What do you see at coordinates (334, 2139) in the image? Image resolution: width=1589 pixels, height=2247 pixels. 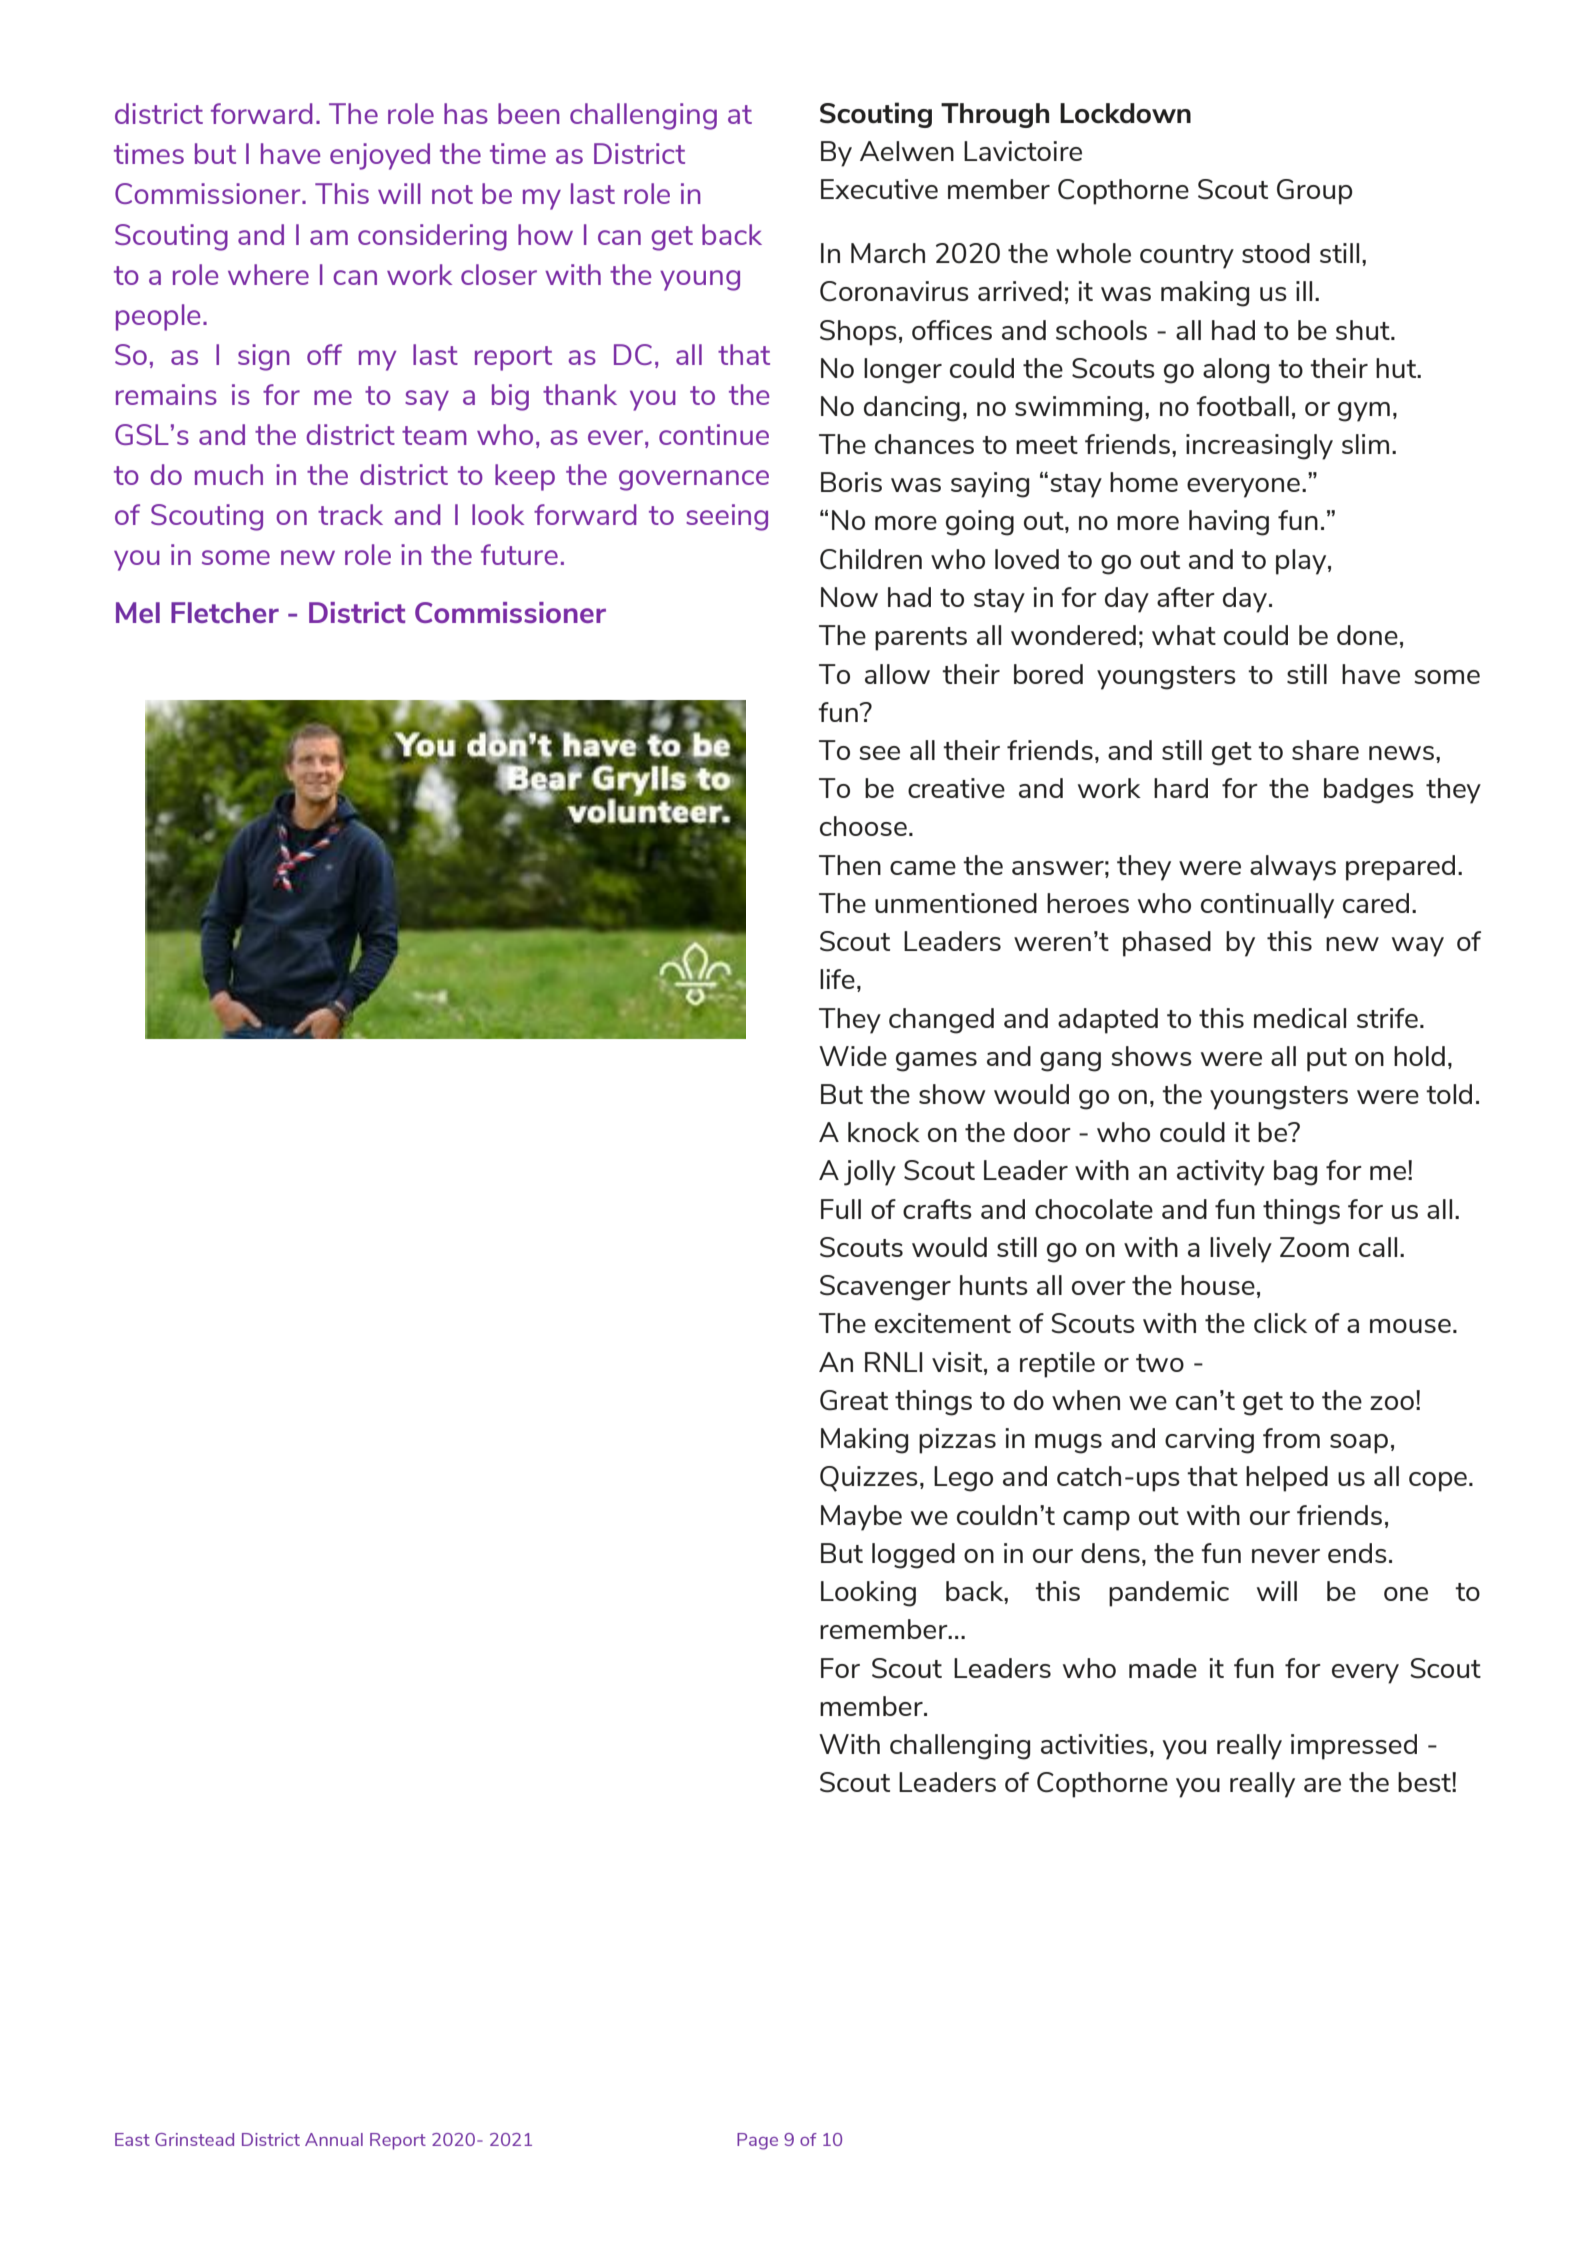 I see `Annual` at bounding box center [334, 2139].
